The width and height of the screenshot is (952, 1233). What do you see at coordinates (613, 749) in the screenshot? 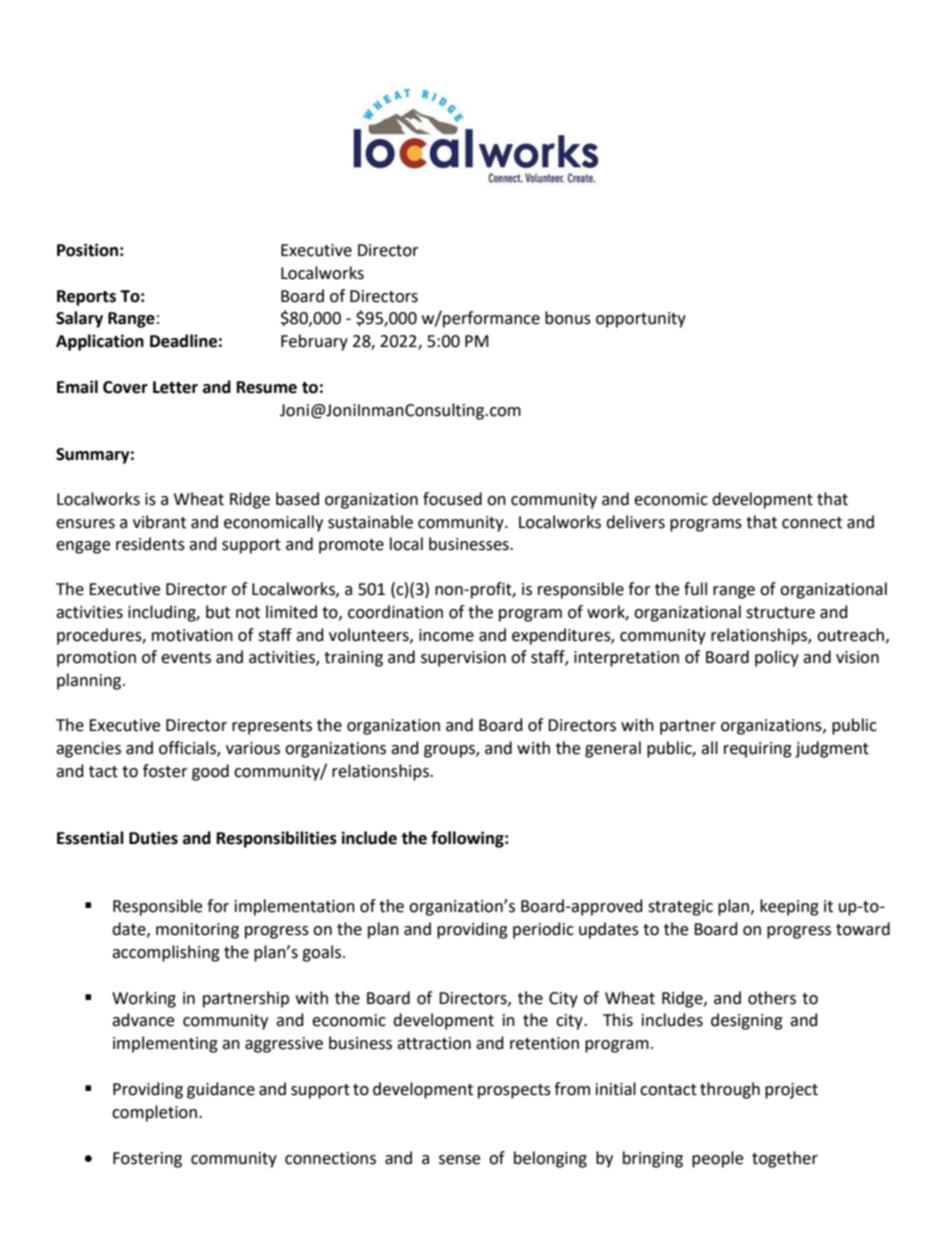
I see `general` at bounding box center [613, 749].
